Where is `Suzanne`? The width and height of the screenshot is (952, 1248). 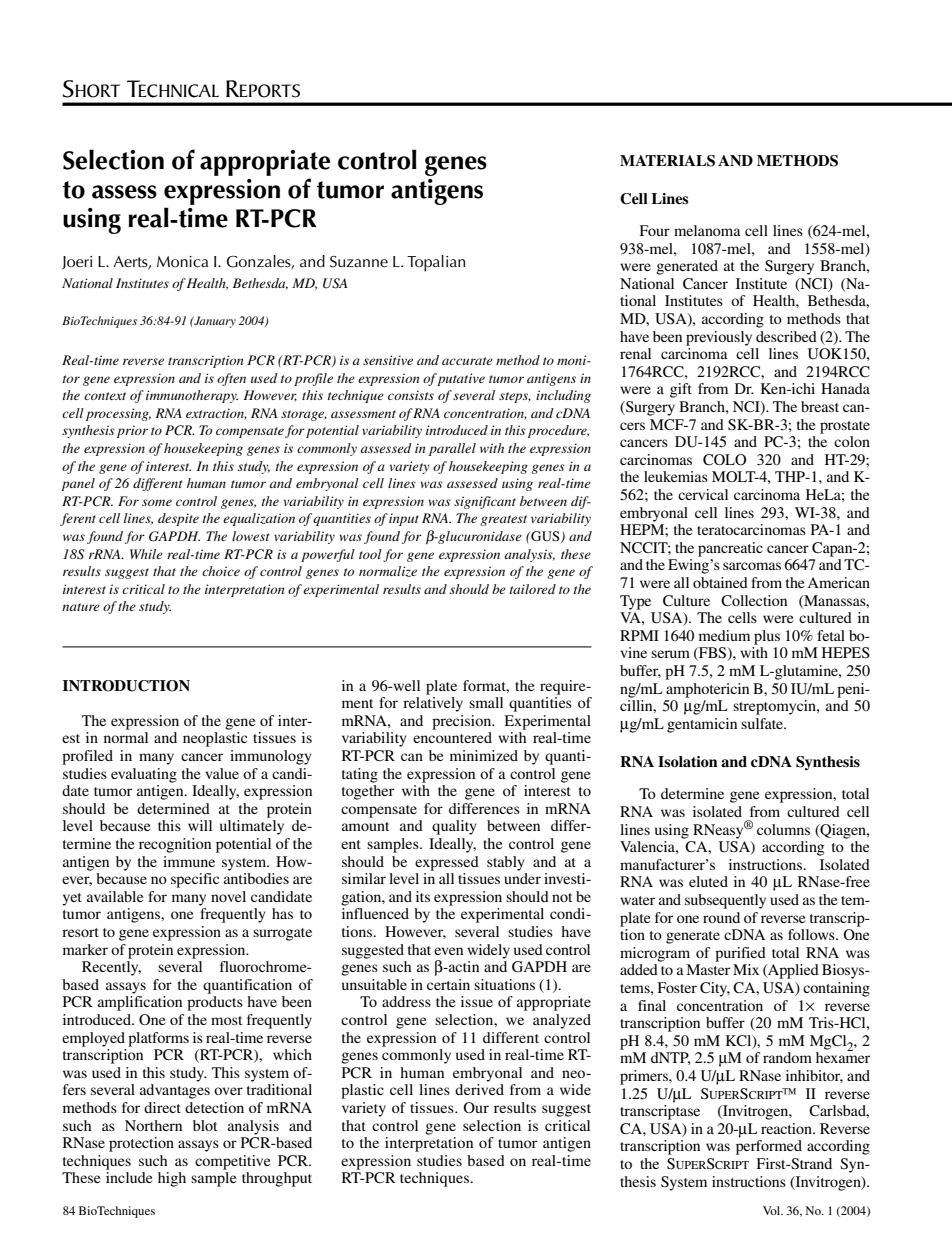 Suzanne is located at coordinates (359, 262).
